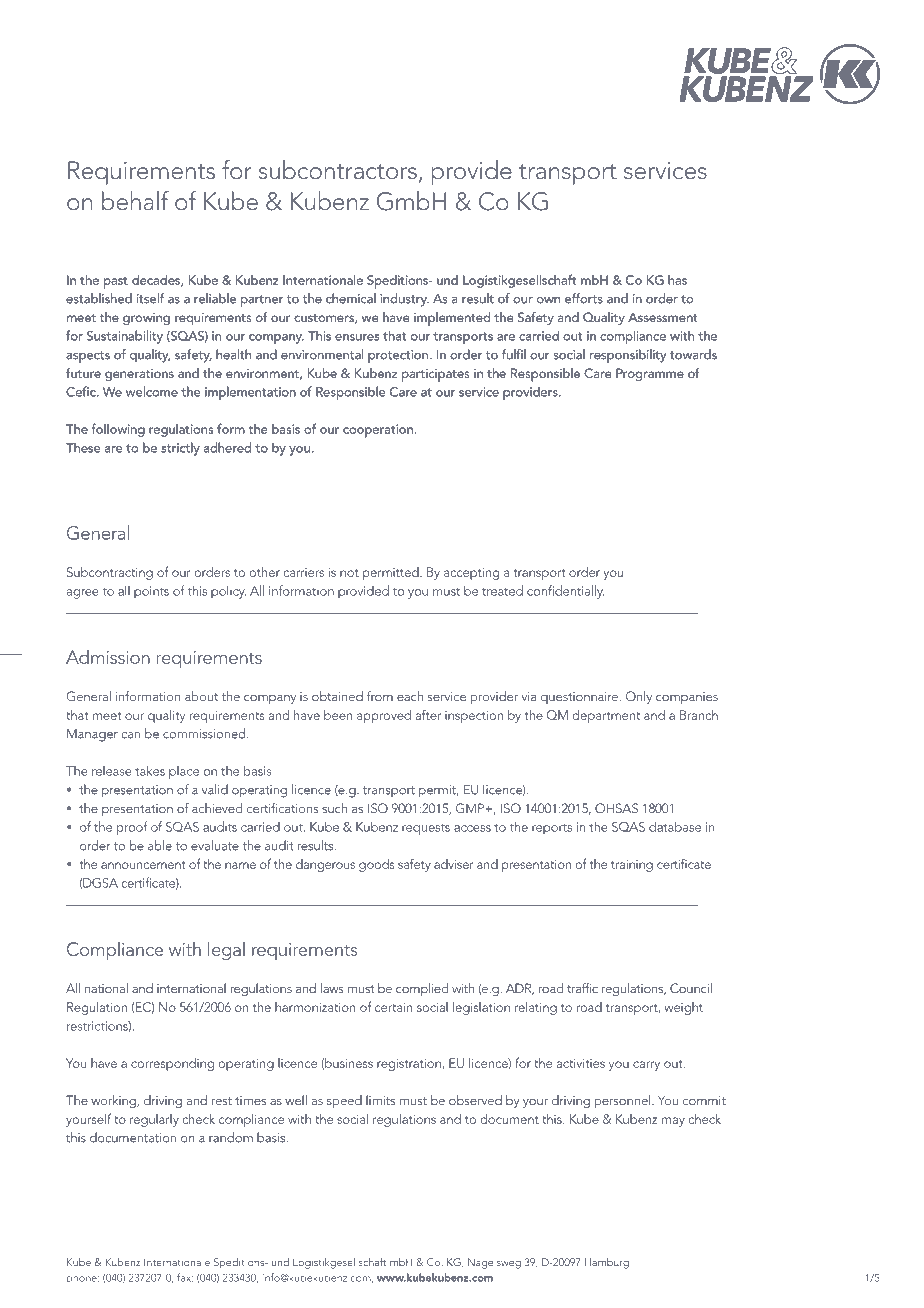 This page has width=924, height=1308. What do you see at coordinates (379, 431) in the page?
I see `cooperation` at bounding box center [379, 431].
